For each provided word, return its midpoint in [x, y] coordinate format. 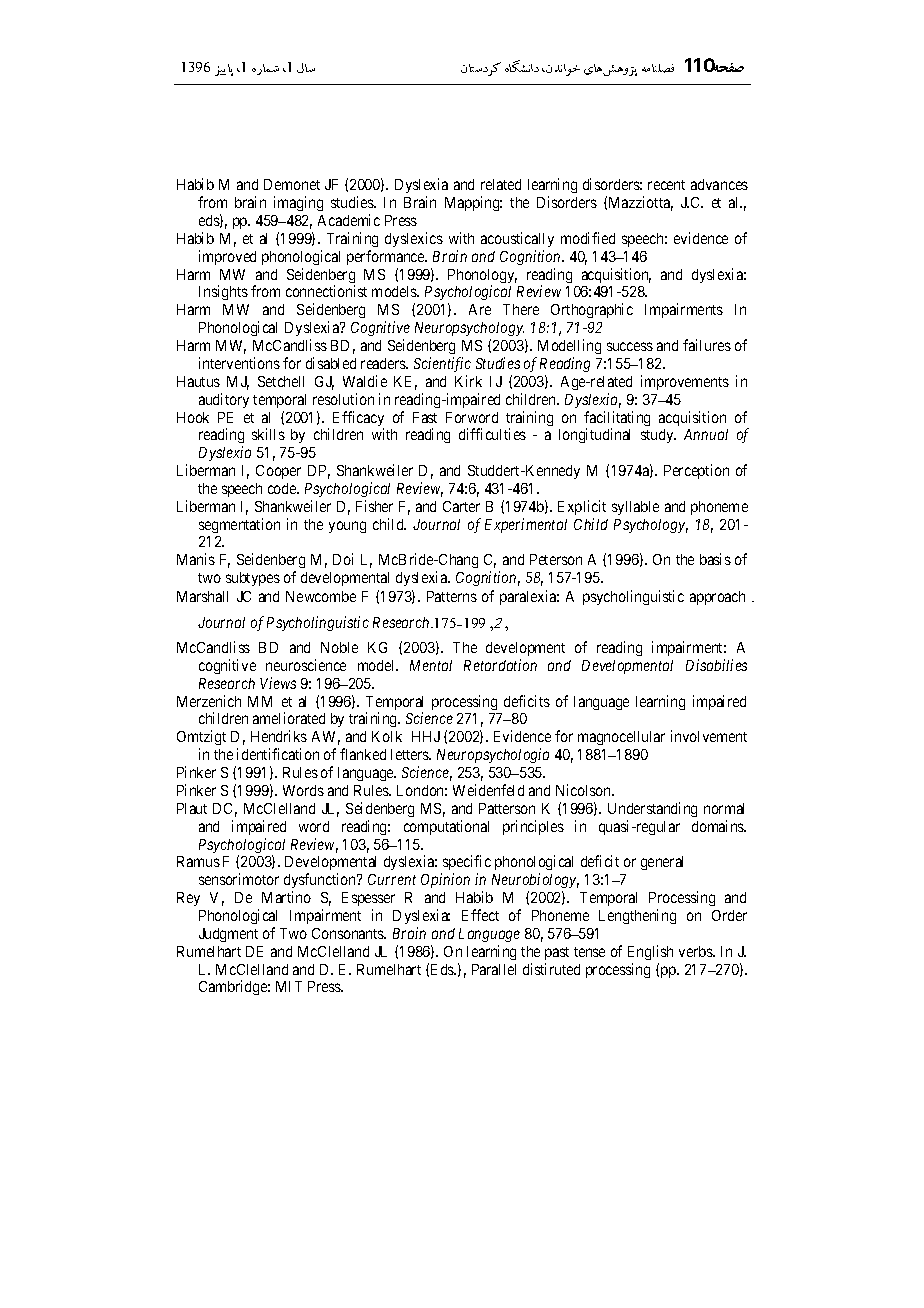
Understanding [652, 809]
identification [278, 754]
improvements [685, 382]
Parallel [494, 969]
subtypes [253, 579]
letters [411, 754]
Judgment [228, 935]
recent [666, 185]
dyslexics [414, 239]
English [650, 952]
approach [717, 598]
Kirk [468, 381]
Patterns [452, 596]
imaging [298, 203]
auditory [224, 400]
